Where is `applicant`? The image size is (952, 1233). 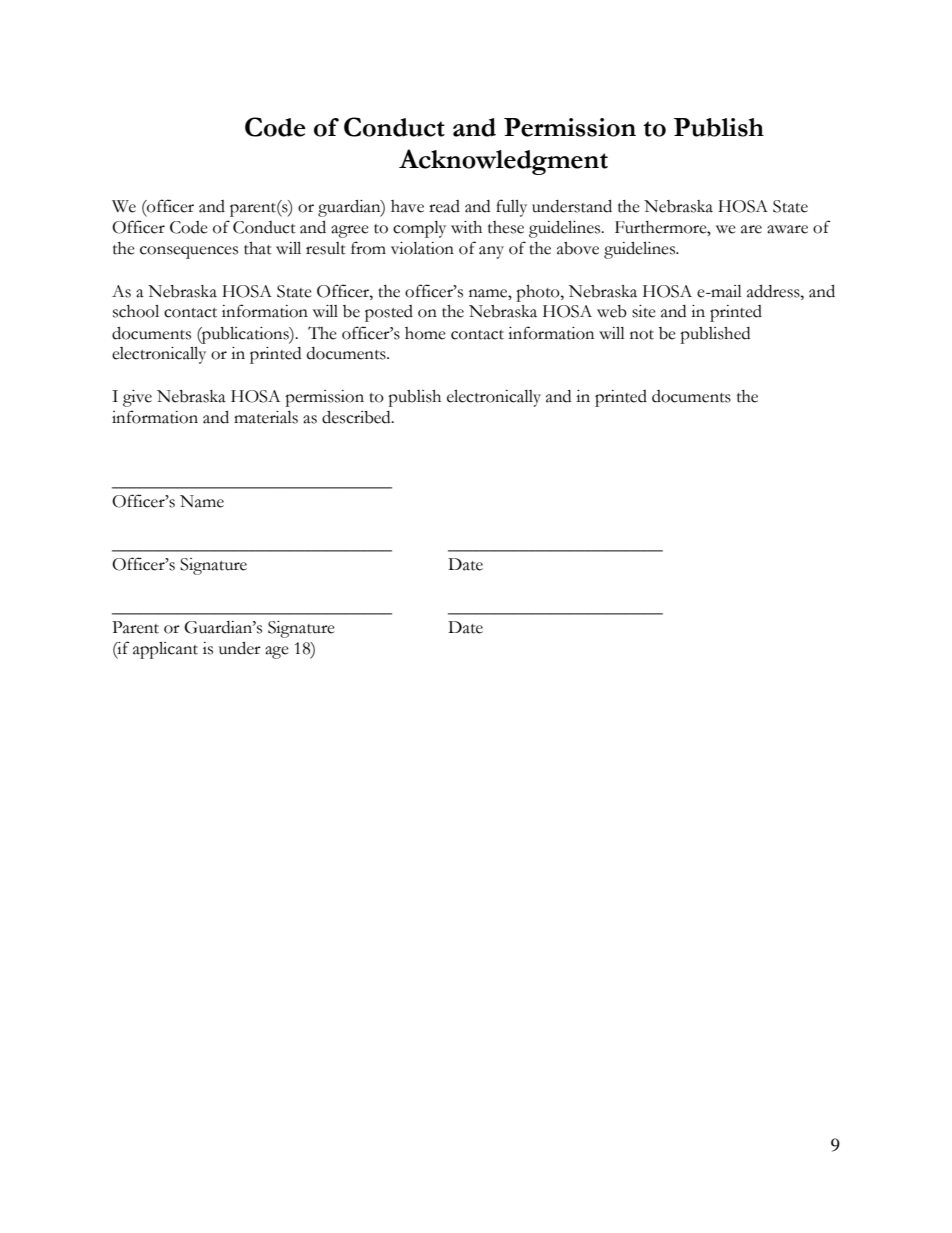 applicant is located at coordinates (165, 650).
